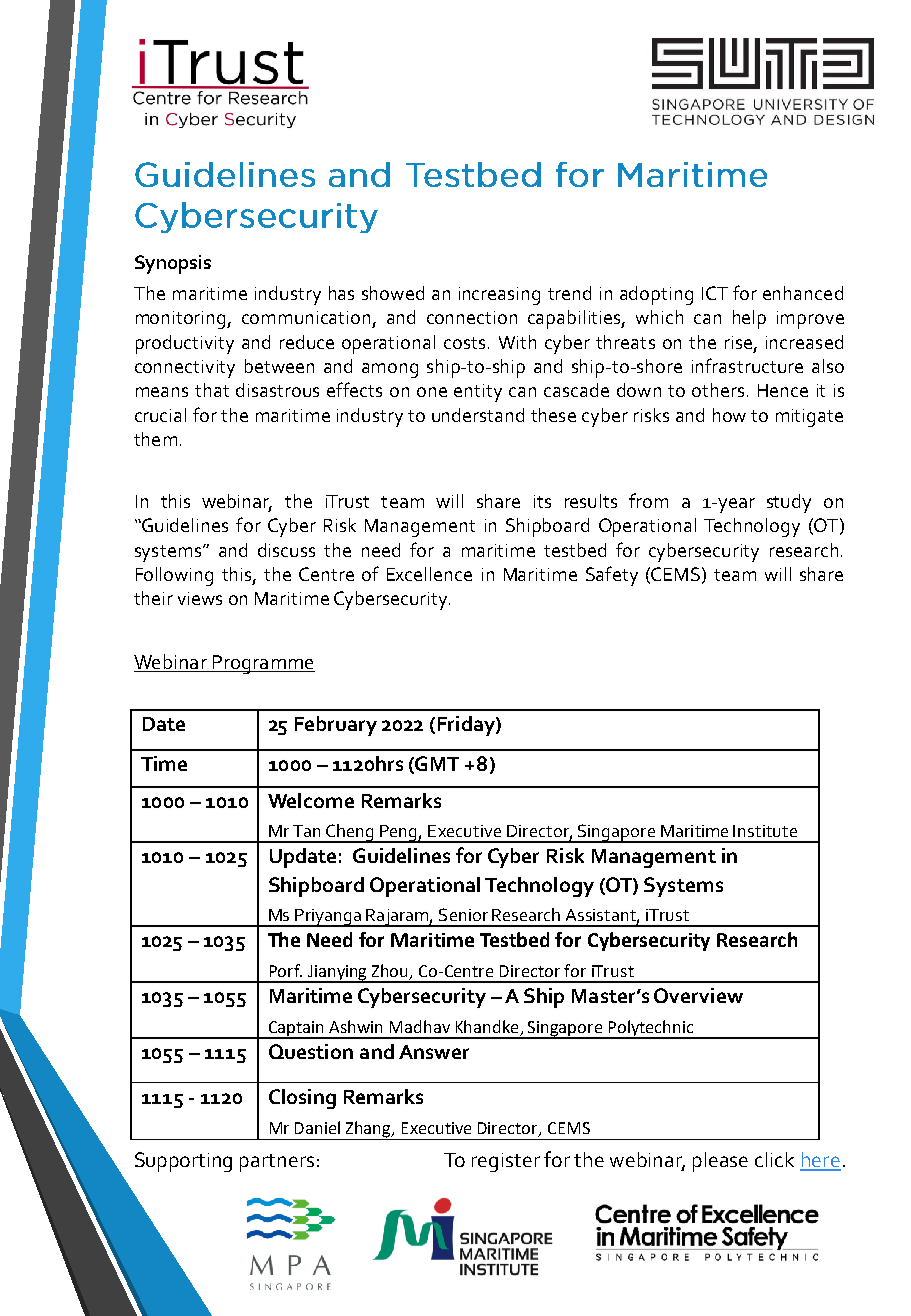  Describe the element at coordinates (499, 296) in the screenshot. I see `increasing` at that location.
